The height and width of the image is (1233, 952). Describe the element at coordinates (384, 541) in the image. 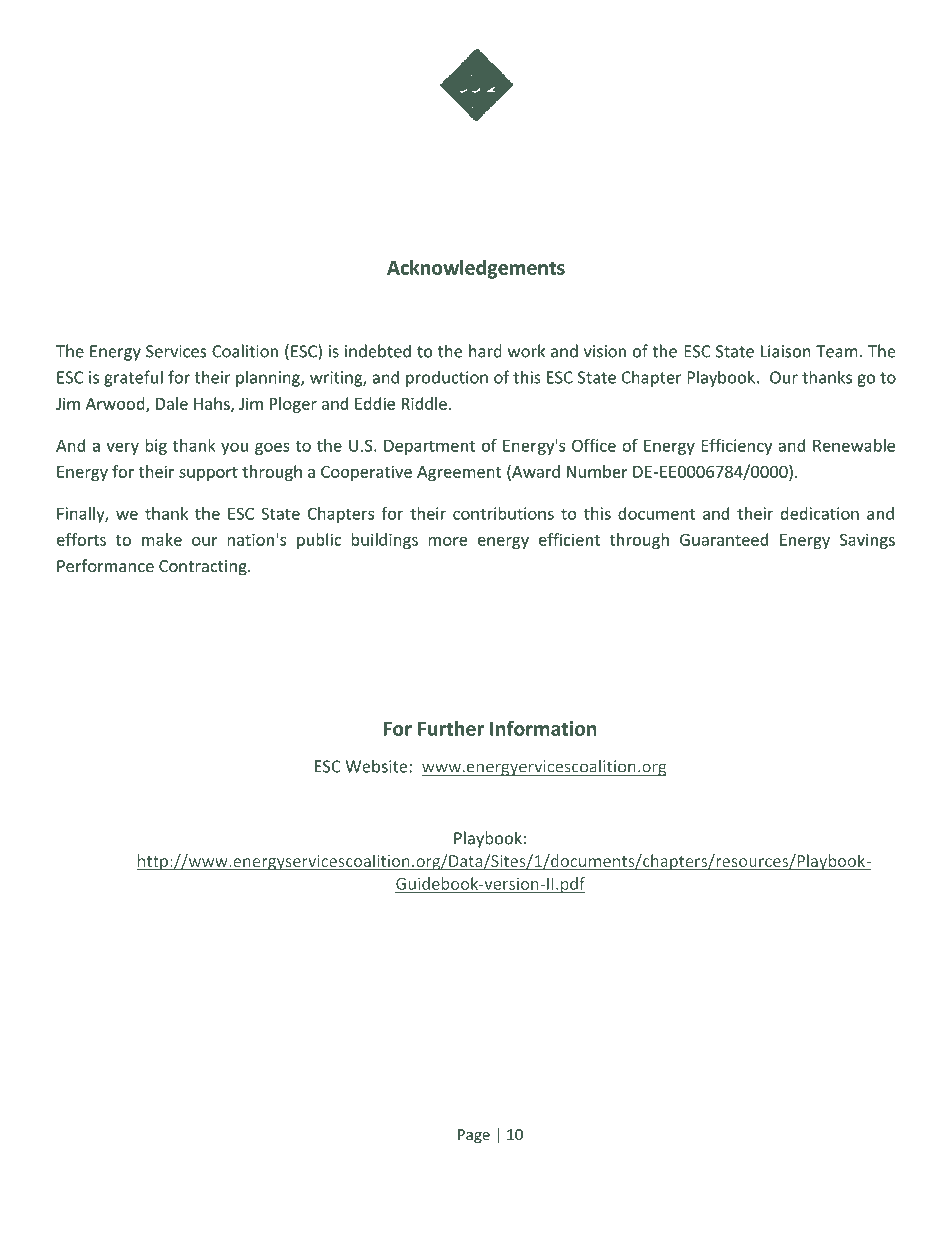

I see `buildings` at that location.
